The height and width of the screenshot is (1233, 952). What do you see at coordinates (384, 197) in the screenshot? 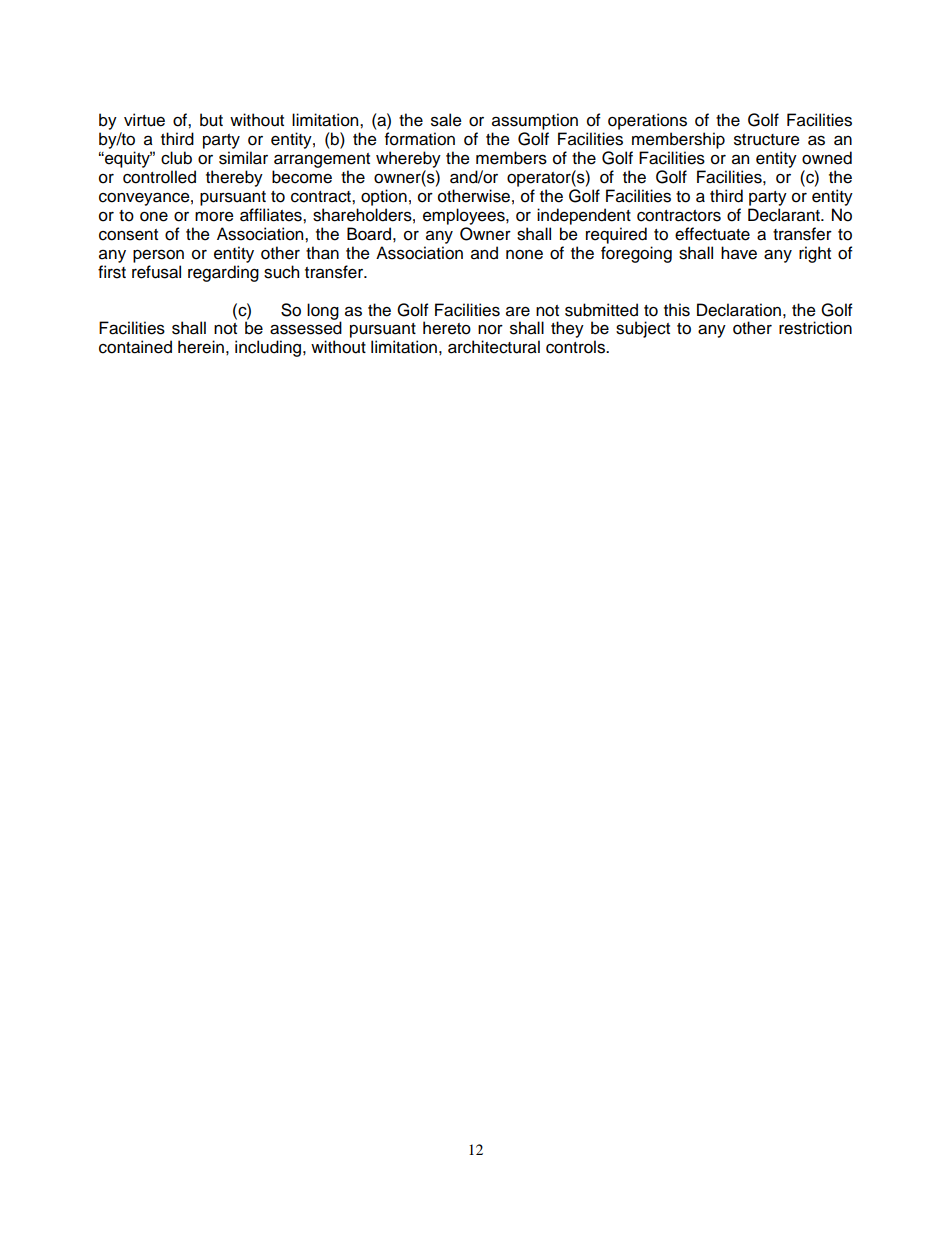
I see `option` at bounding box center [384, 197].
